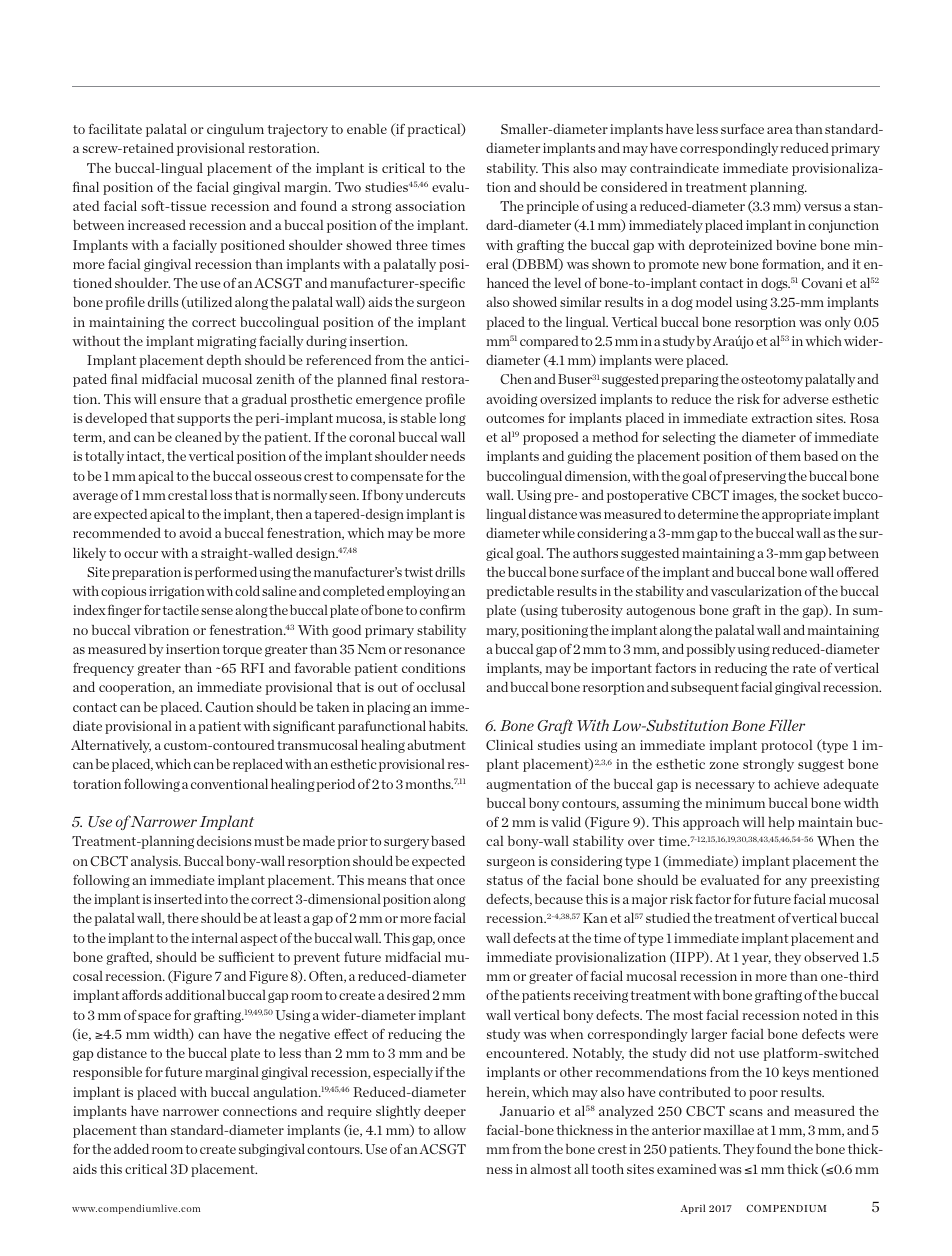 Image resolution: width=952 pixels, height=1256 pixels. What do you see at coordinates (131, 1149) in the screenshot?
I see `added` at bounding box center [131, 1149].
